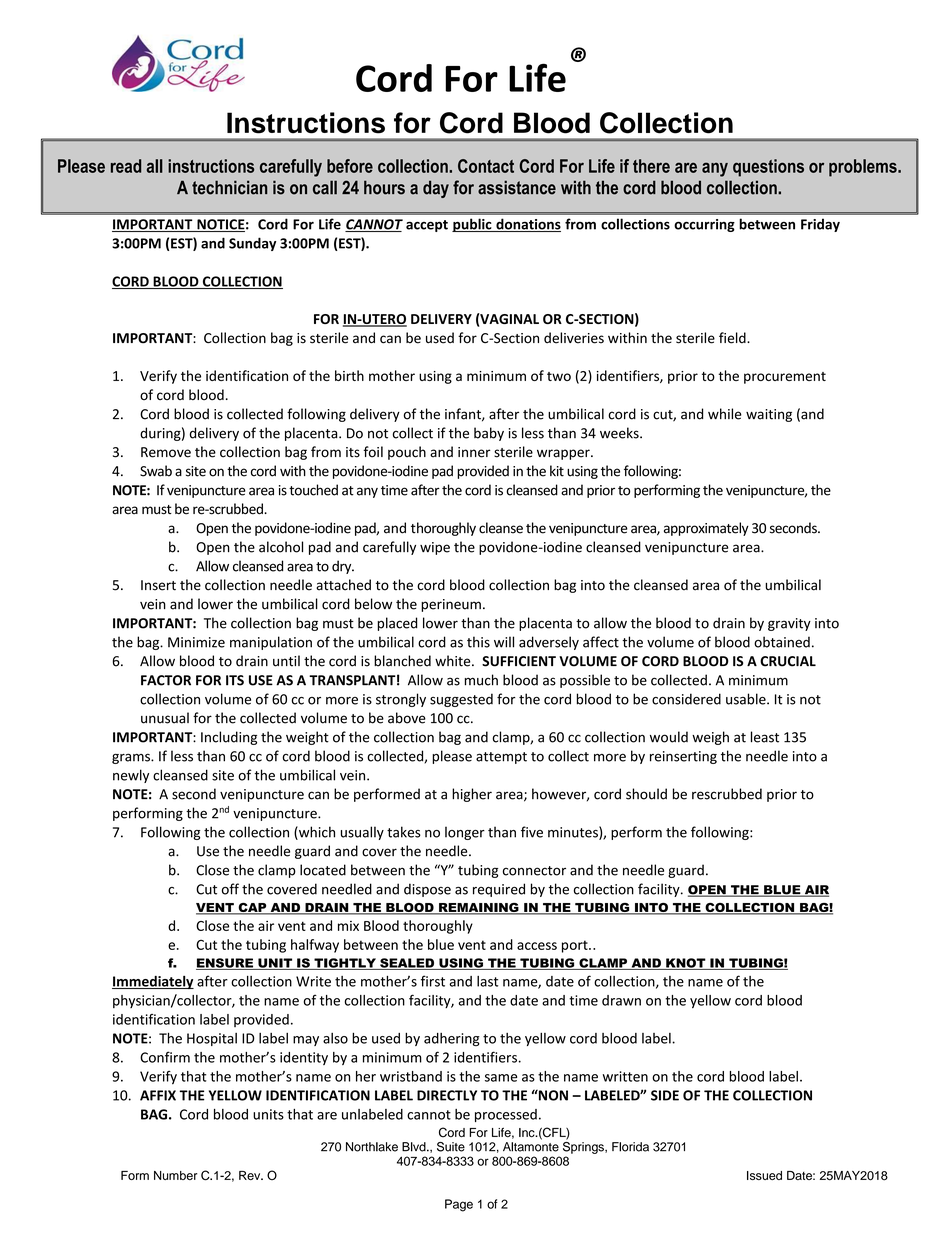 The width and height of the screenshot is (952, 1233). I want to click on assistance, so click(517, 187).
